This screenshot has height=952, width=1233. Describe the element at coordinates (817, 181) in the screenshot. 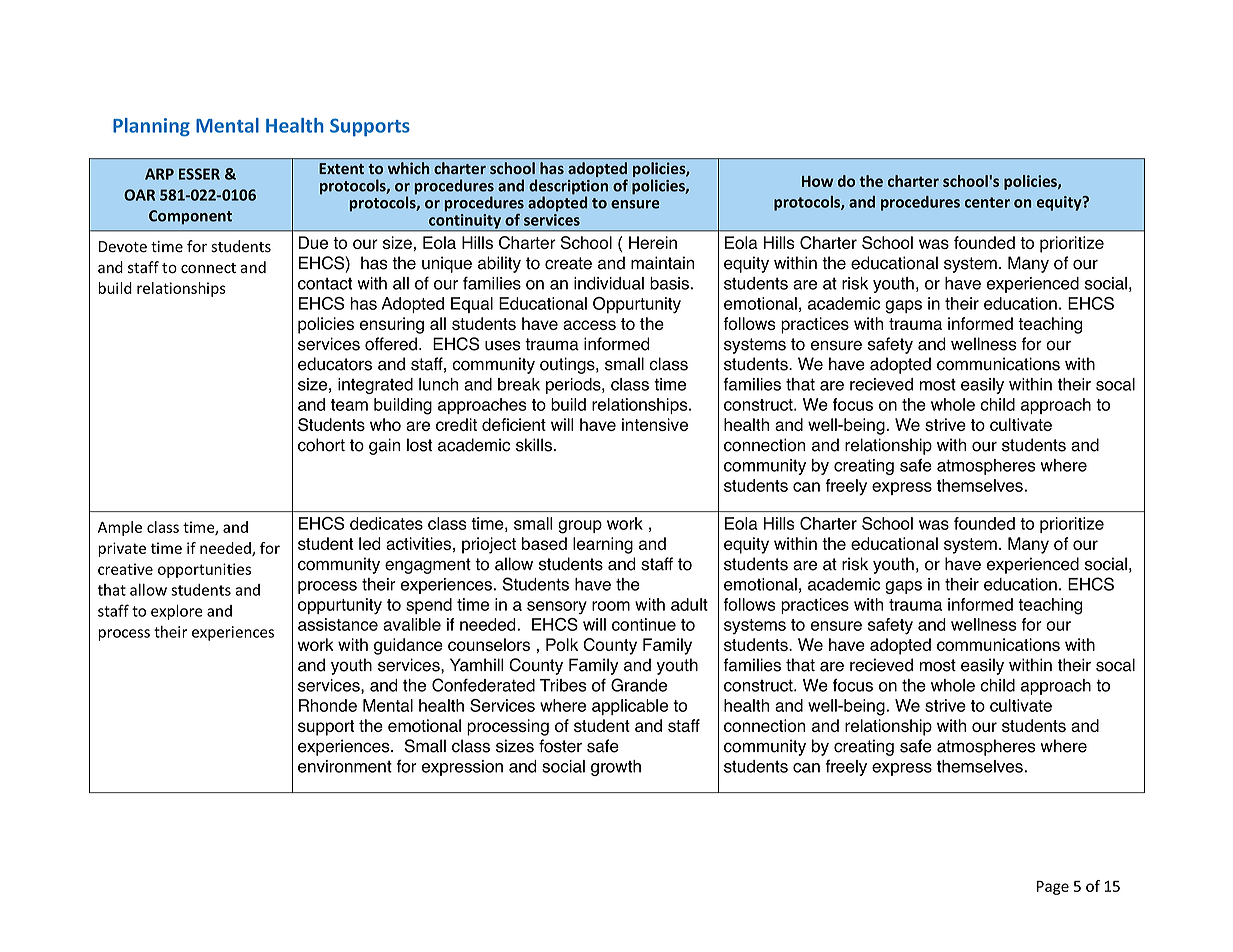

I see `How` at that location.
